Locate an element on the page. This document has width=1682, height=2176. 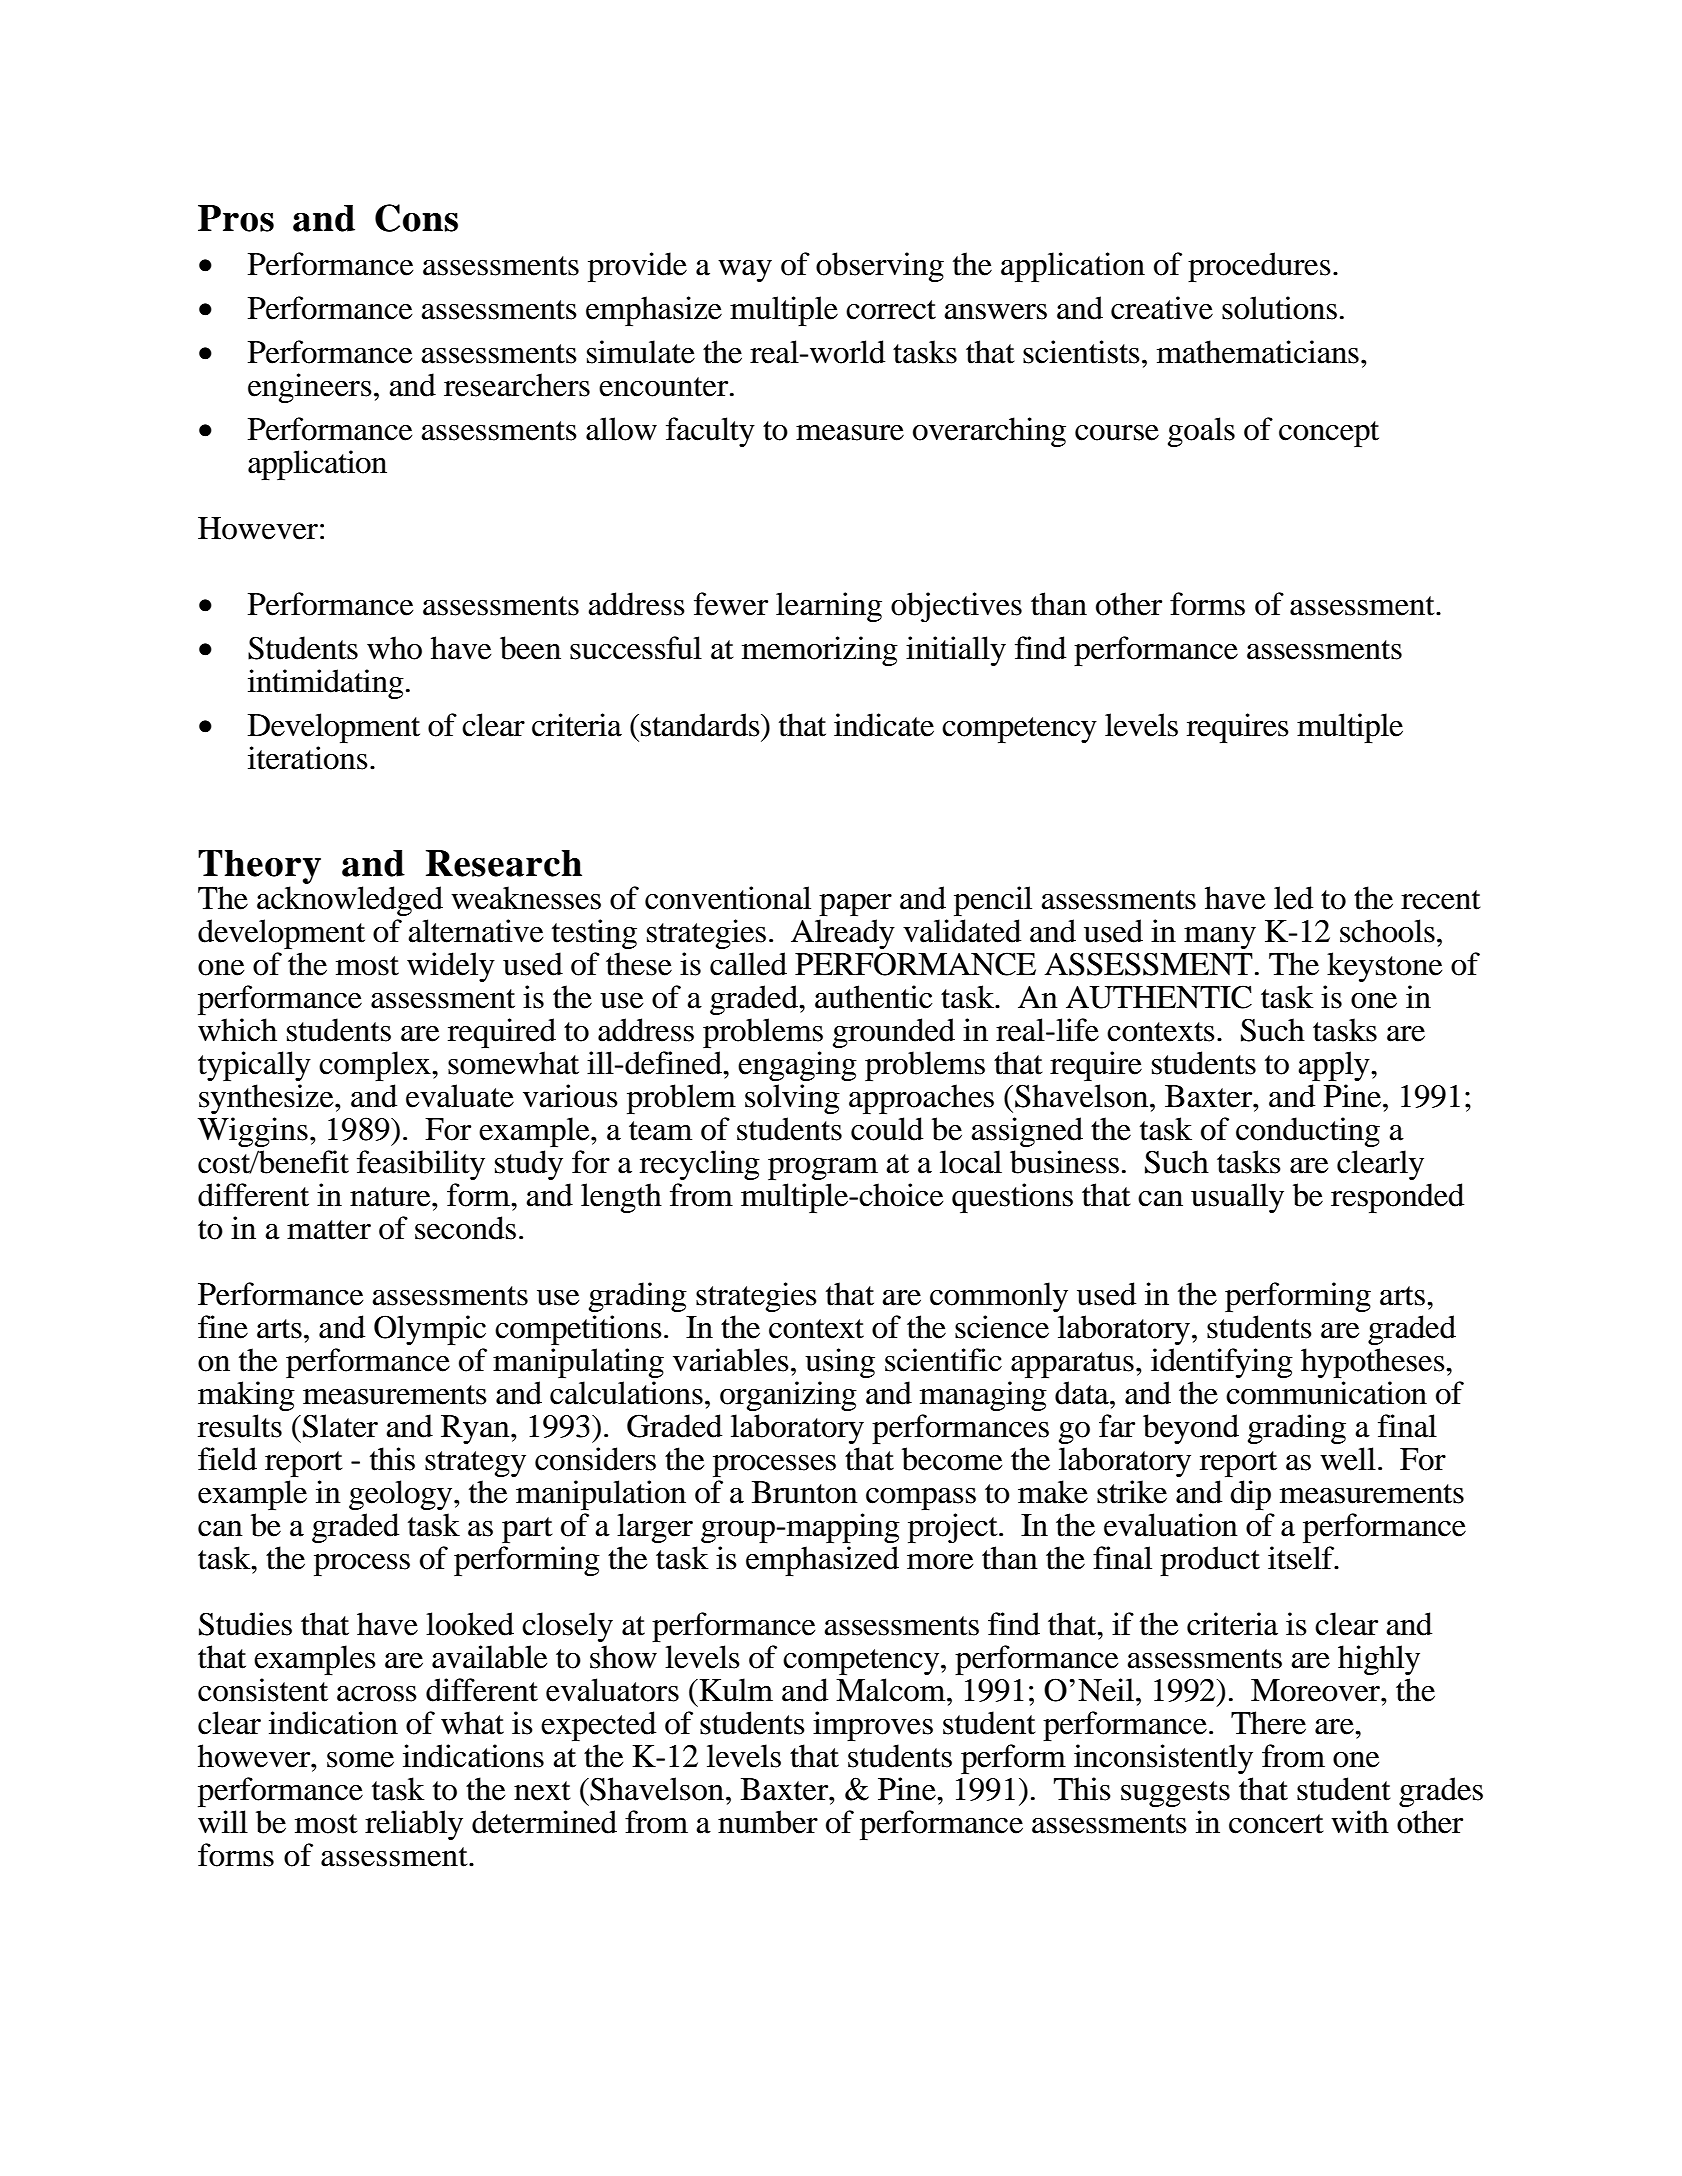
memorizing is located at coordinates (820, 651).
